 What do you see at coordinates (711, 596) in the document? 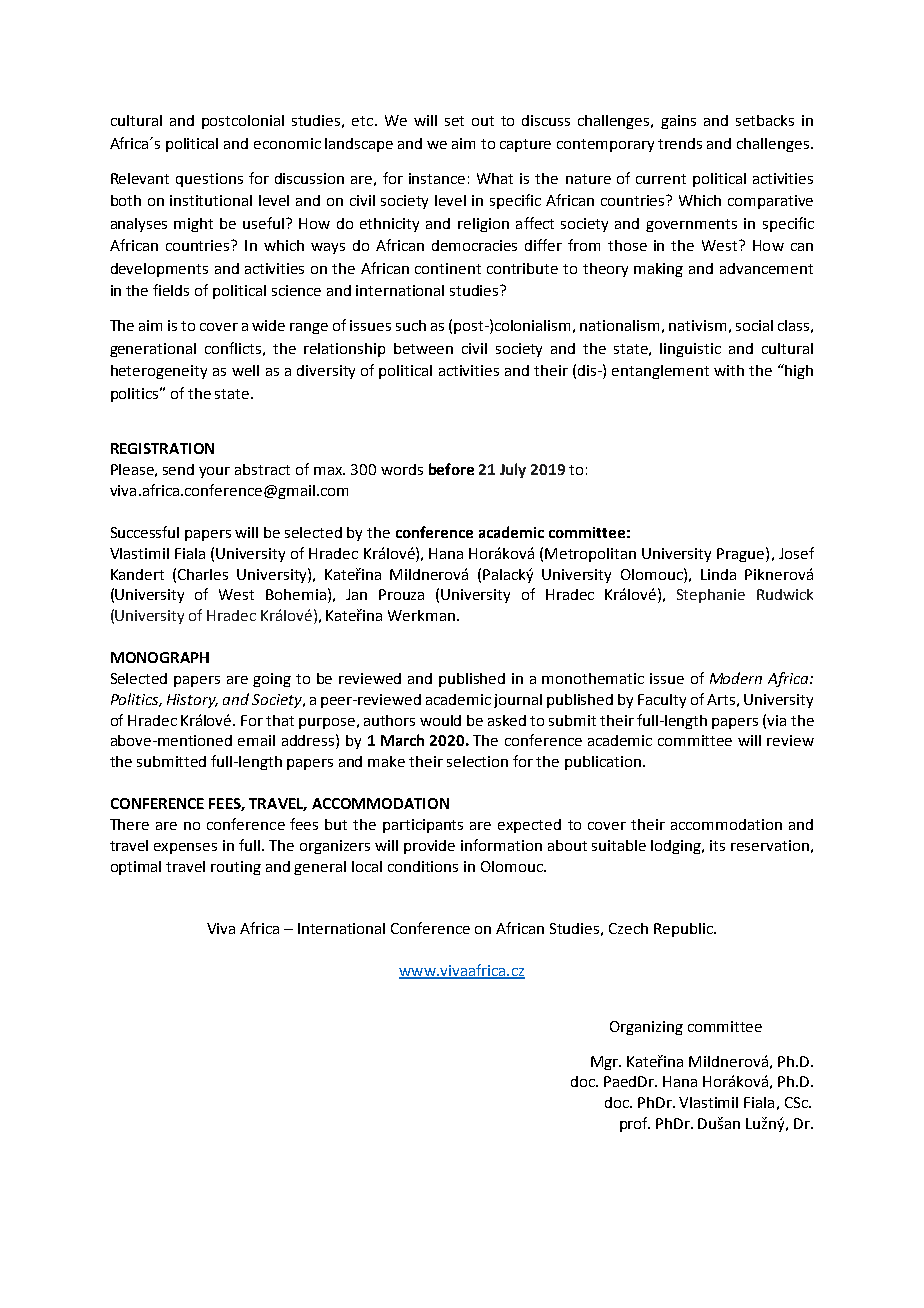
I see `Stephanie` at bounding box center [711, 596].
